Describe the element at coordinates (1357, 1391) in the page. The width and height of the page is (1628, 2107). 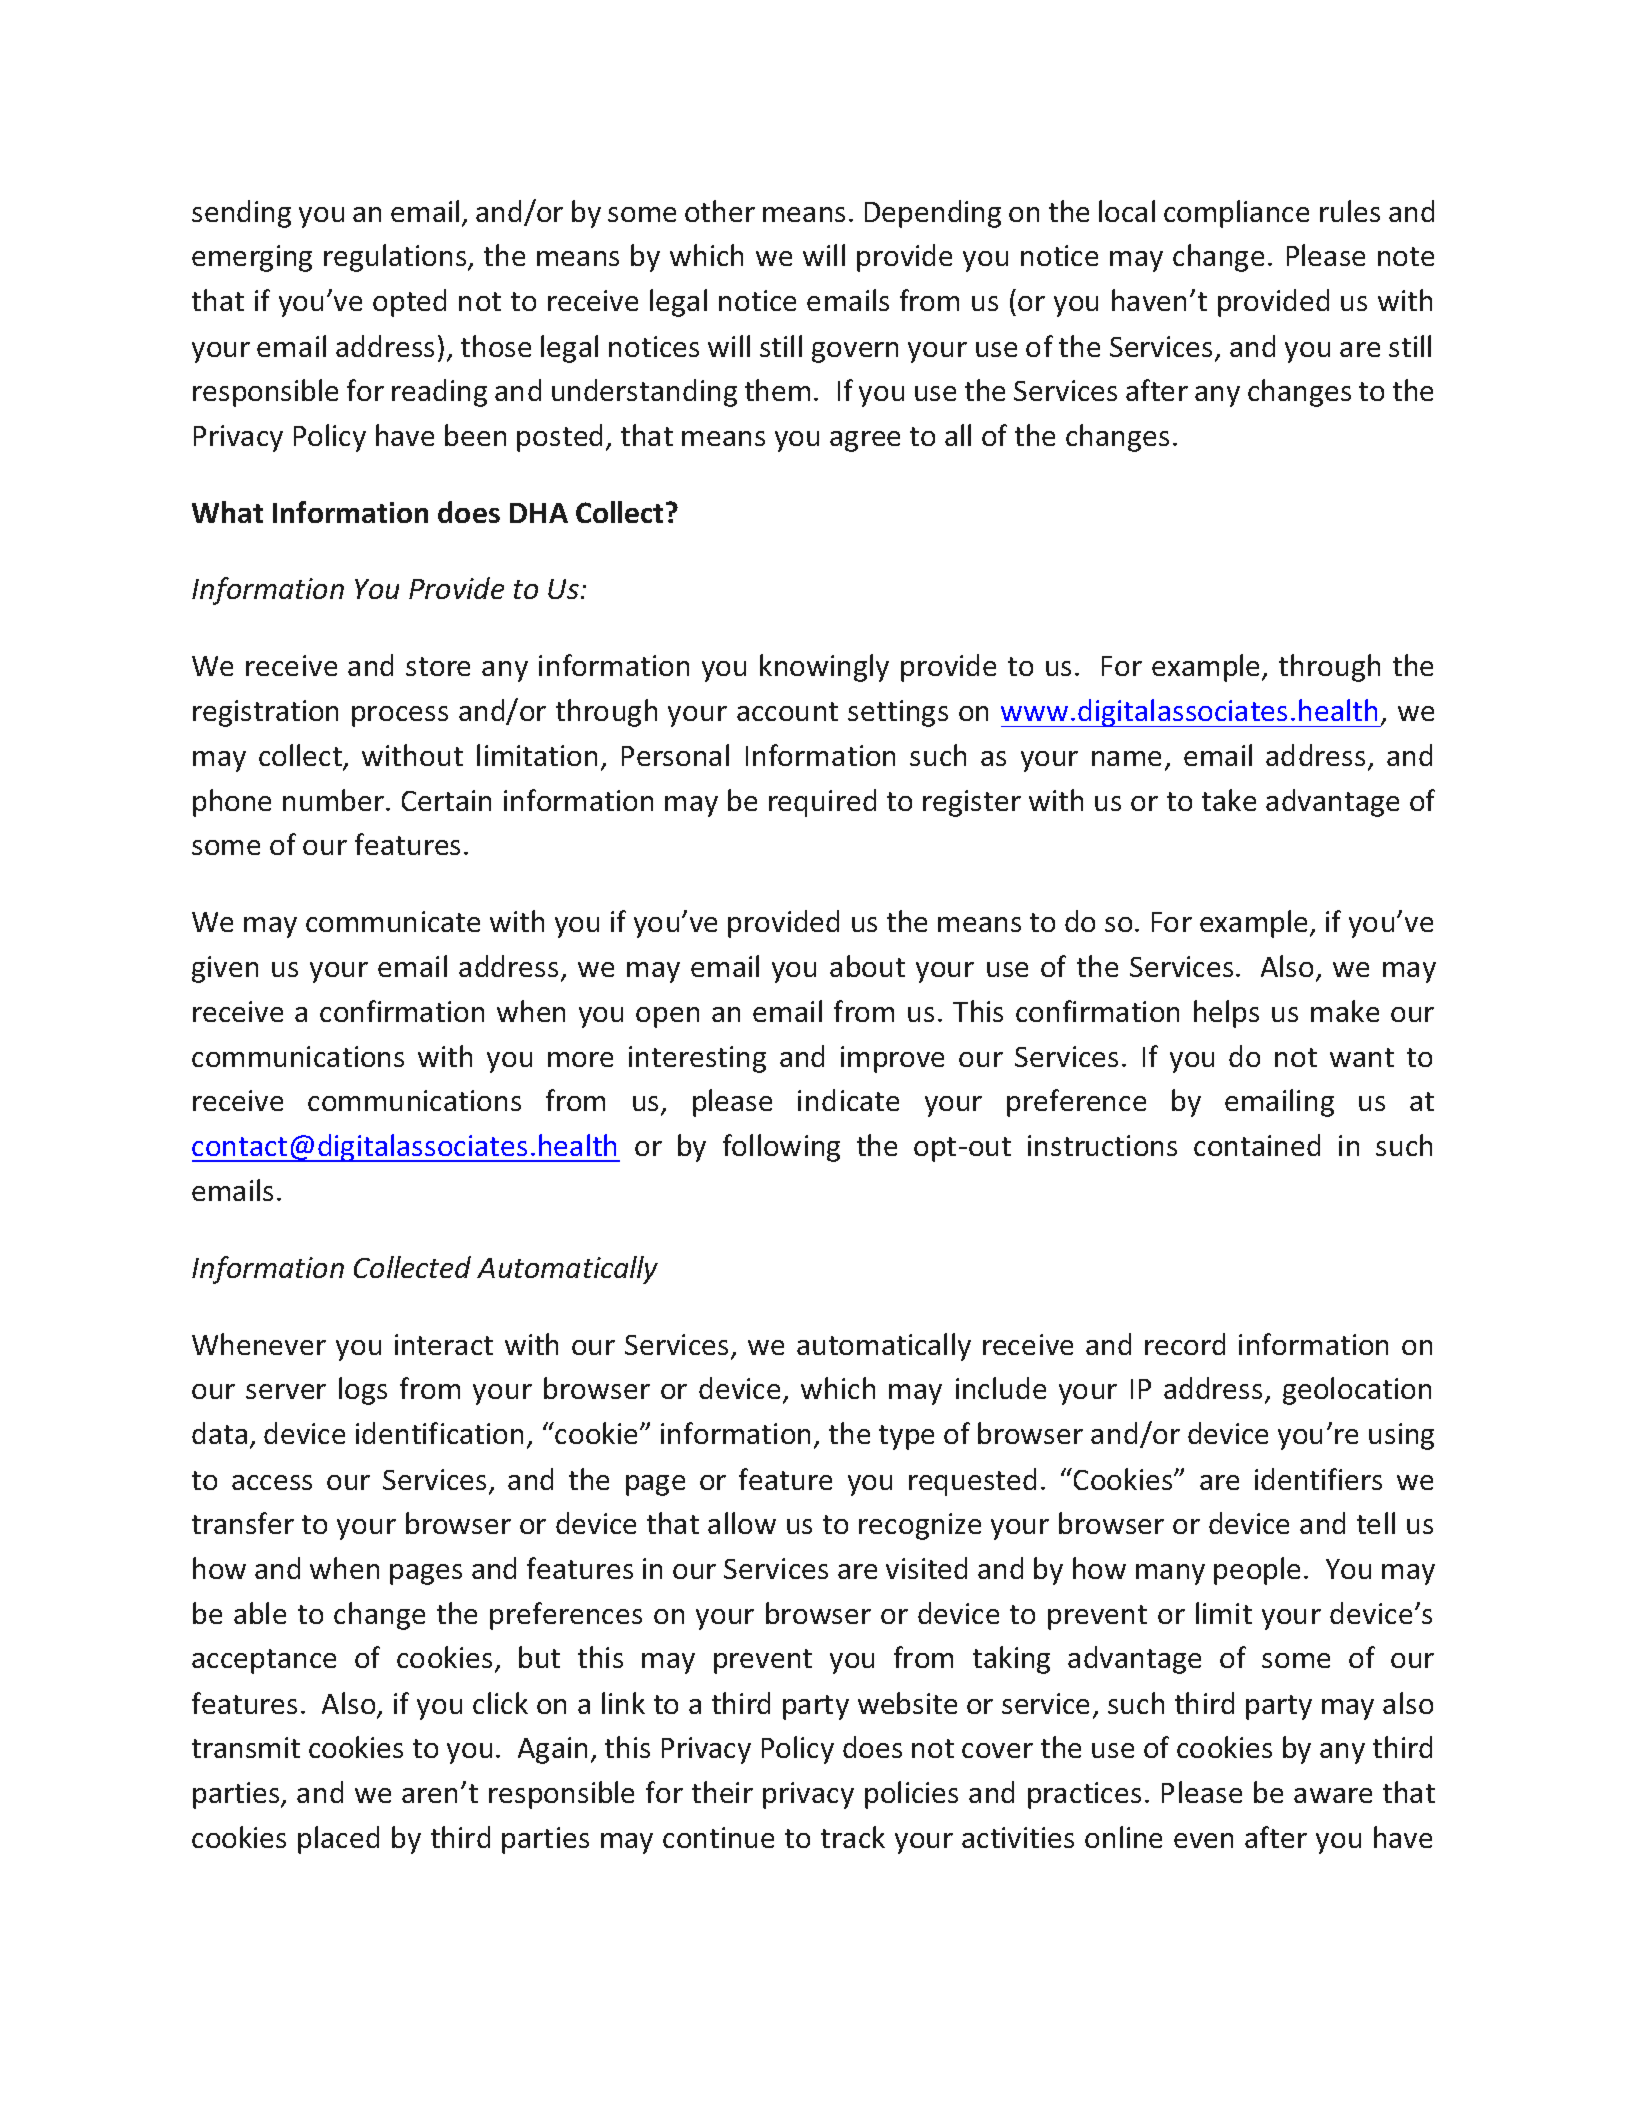
I see `geolocation` at that location.
